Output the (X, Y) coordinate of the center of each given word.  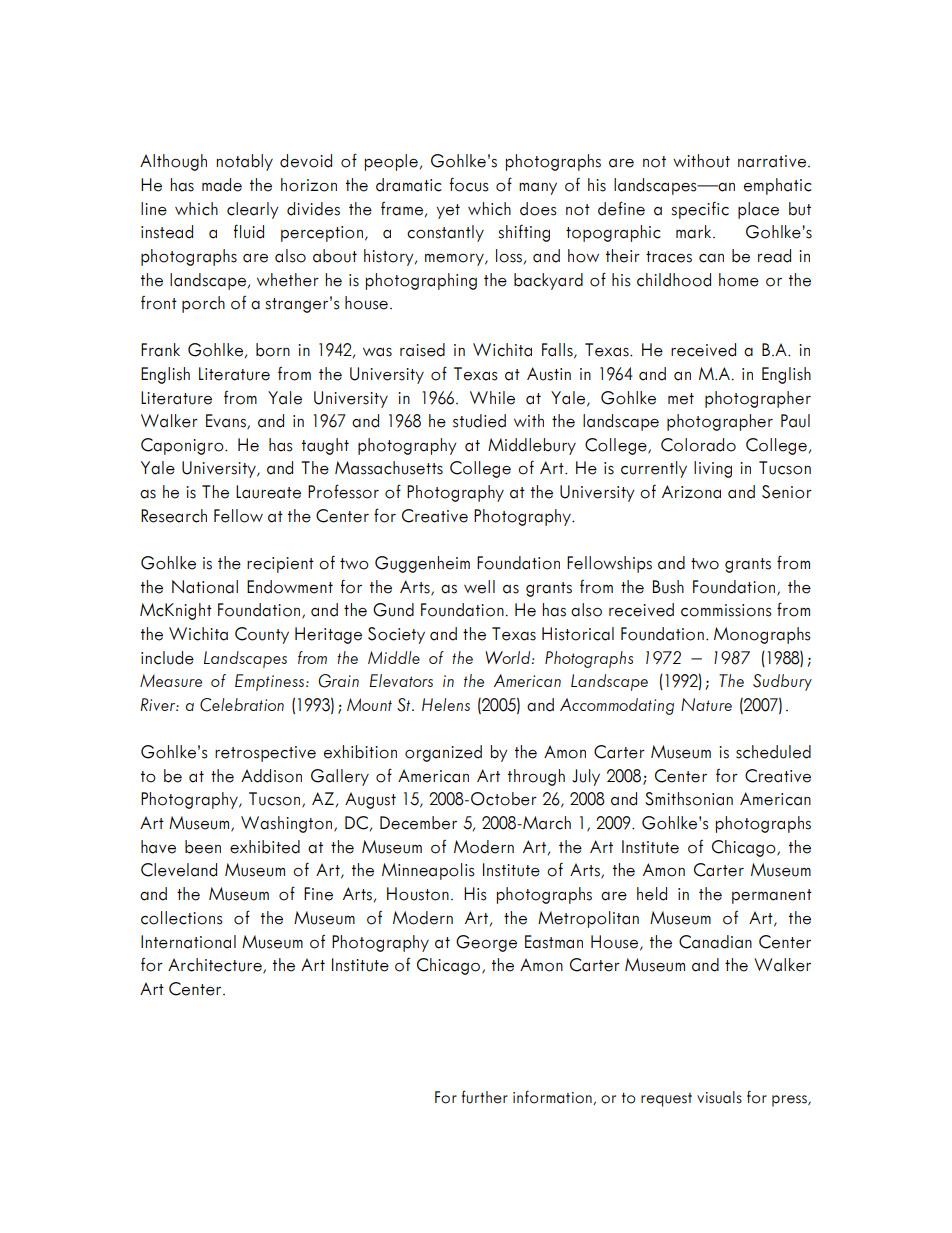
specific (700, 210)
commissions (726, 610)
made (222, 185)
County (262, 635)
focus (469, 184)
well (479, 587)
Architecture (216, 966)
